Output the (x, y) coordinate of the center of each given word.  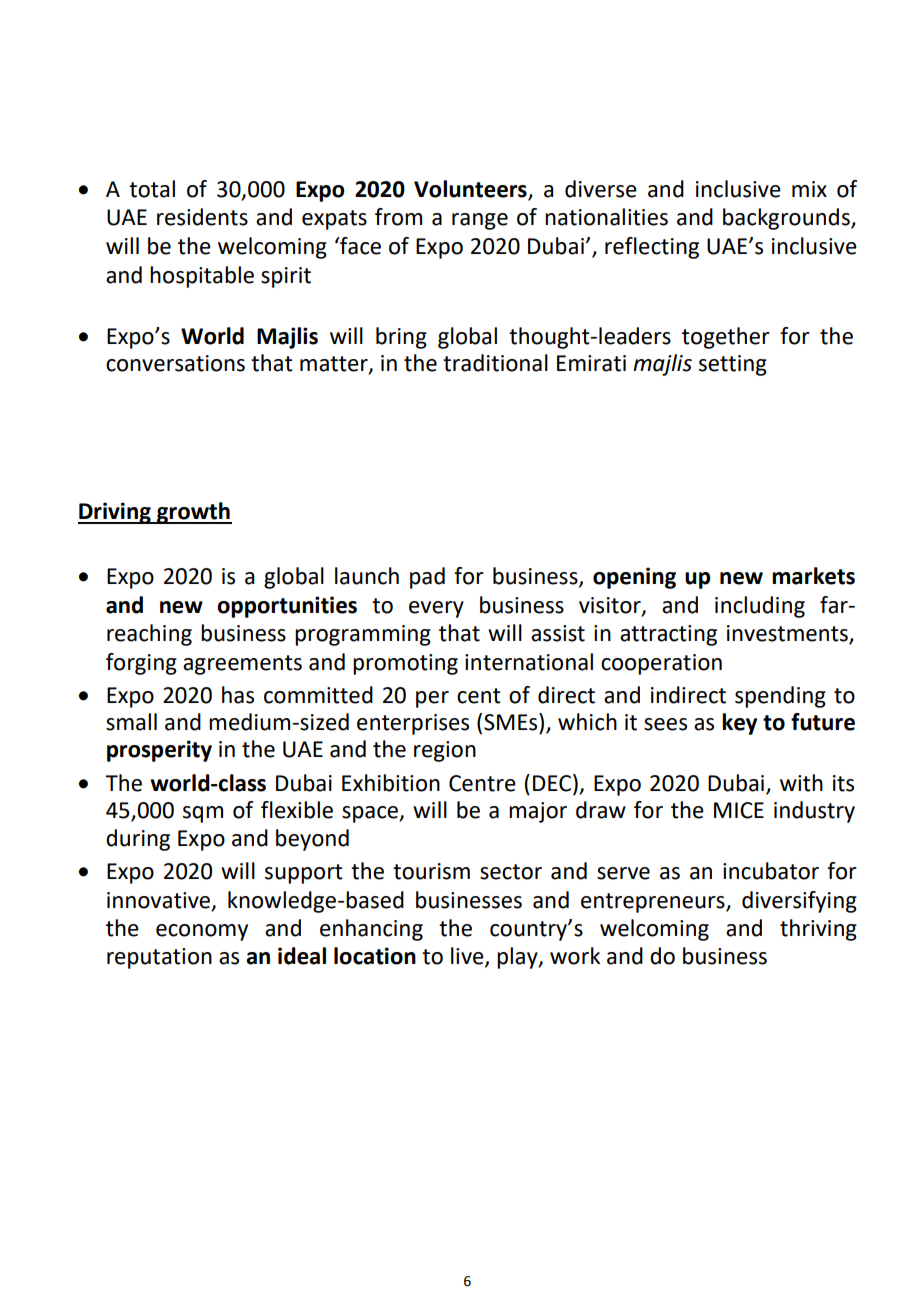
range (480, 221)
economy (202, 932)
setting (733, 365)
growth (193, 513)
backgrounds (787, 219)
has (238, 695)
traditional (495, 363)
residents (202, 217)
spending (780, 697)
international (529, 662)
